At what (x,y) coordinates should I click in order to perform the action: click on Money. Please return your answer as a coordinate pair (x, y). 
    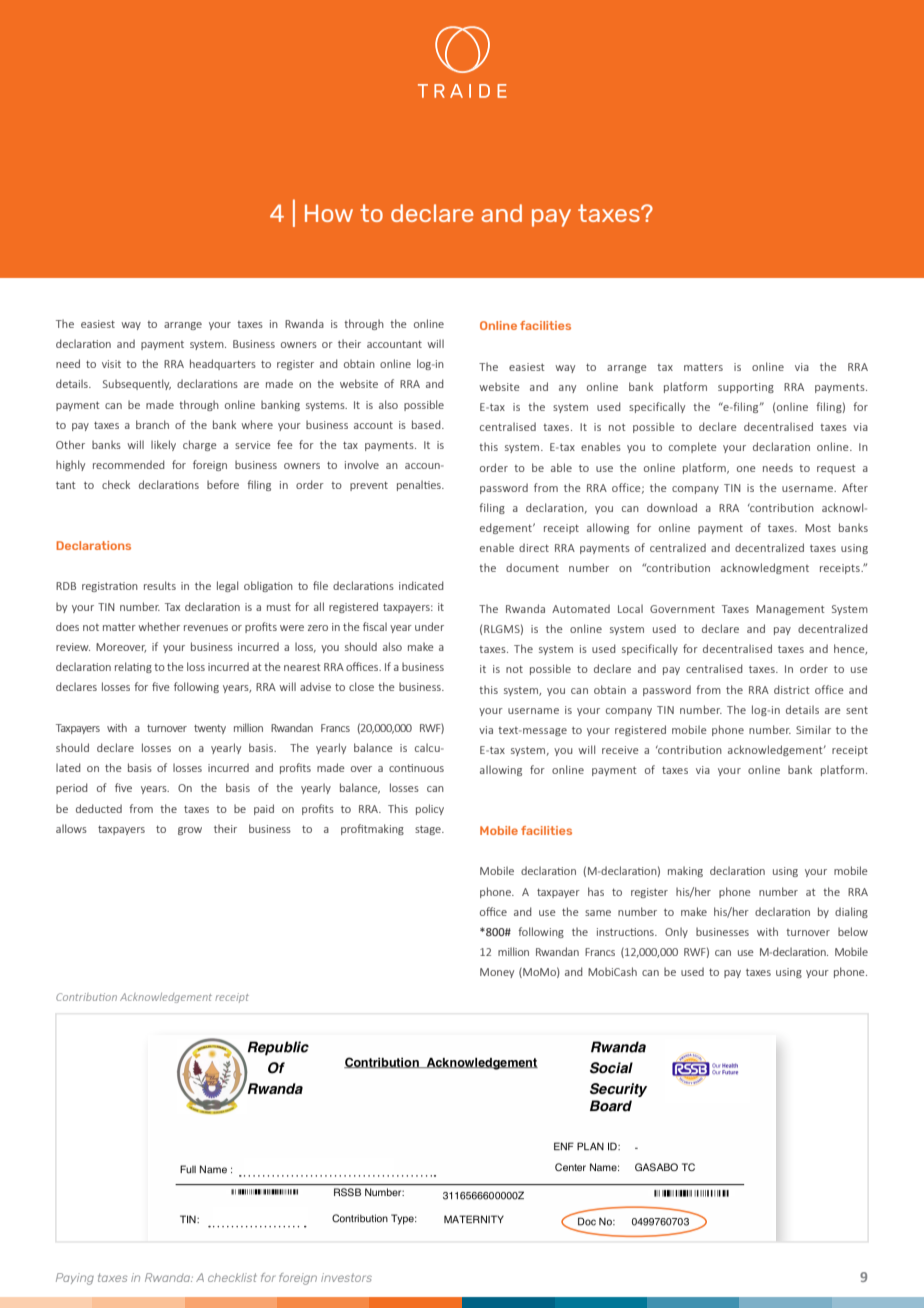
    Looking at the image, I should click on (497, 973).
